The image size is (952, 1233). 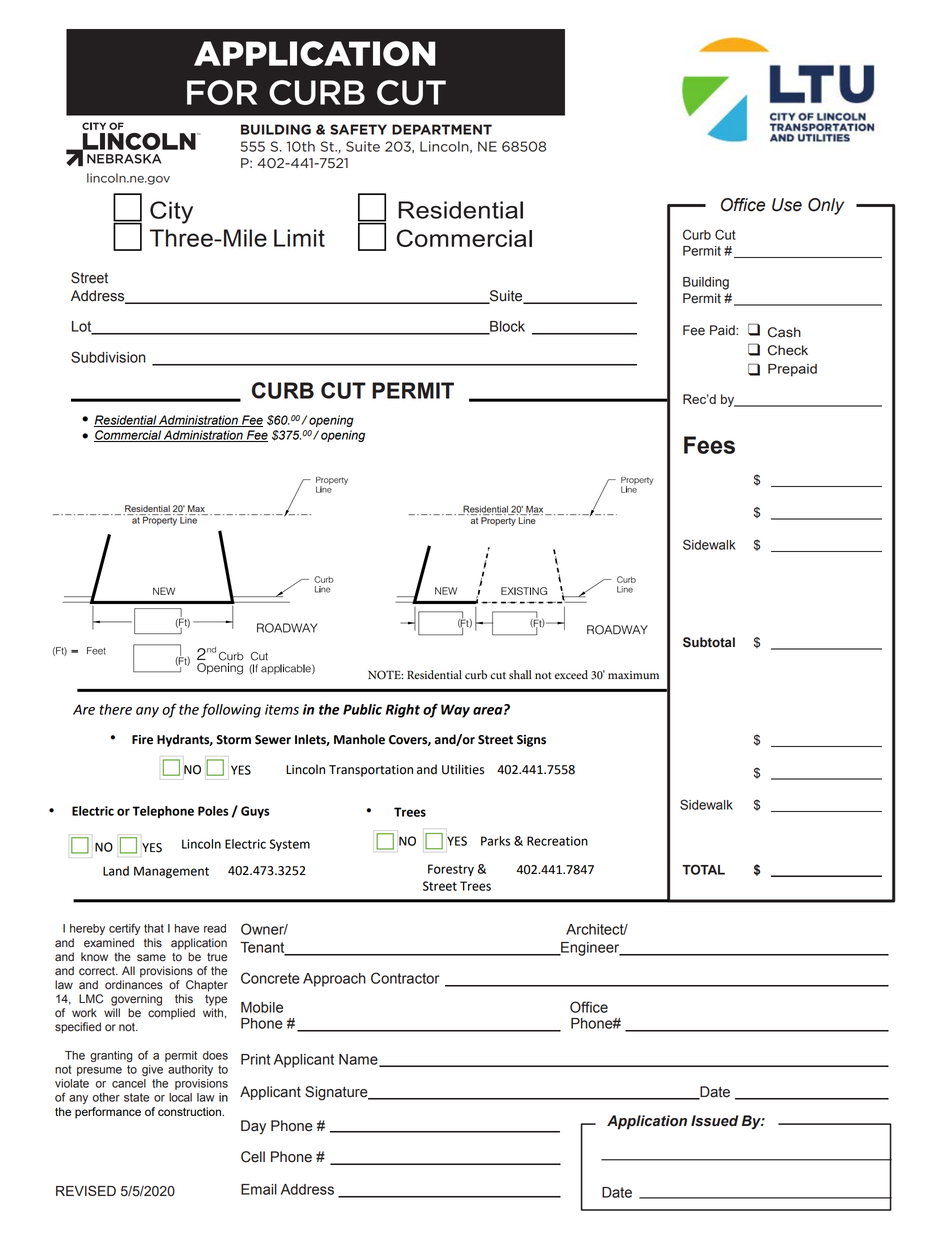 What do you see at coordinates (299, 238) in the screenshot?
I see `Limit` at bounding box center [299, 238].
